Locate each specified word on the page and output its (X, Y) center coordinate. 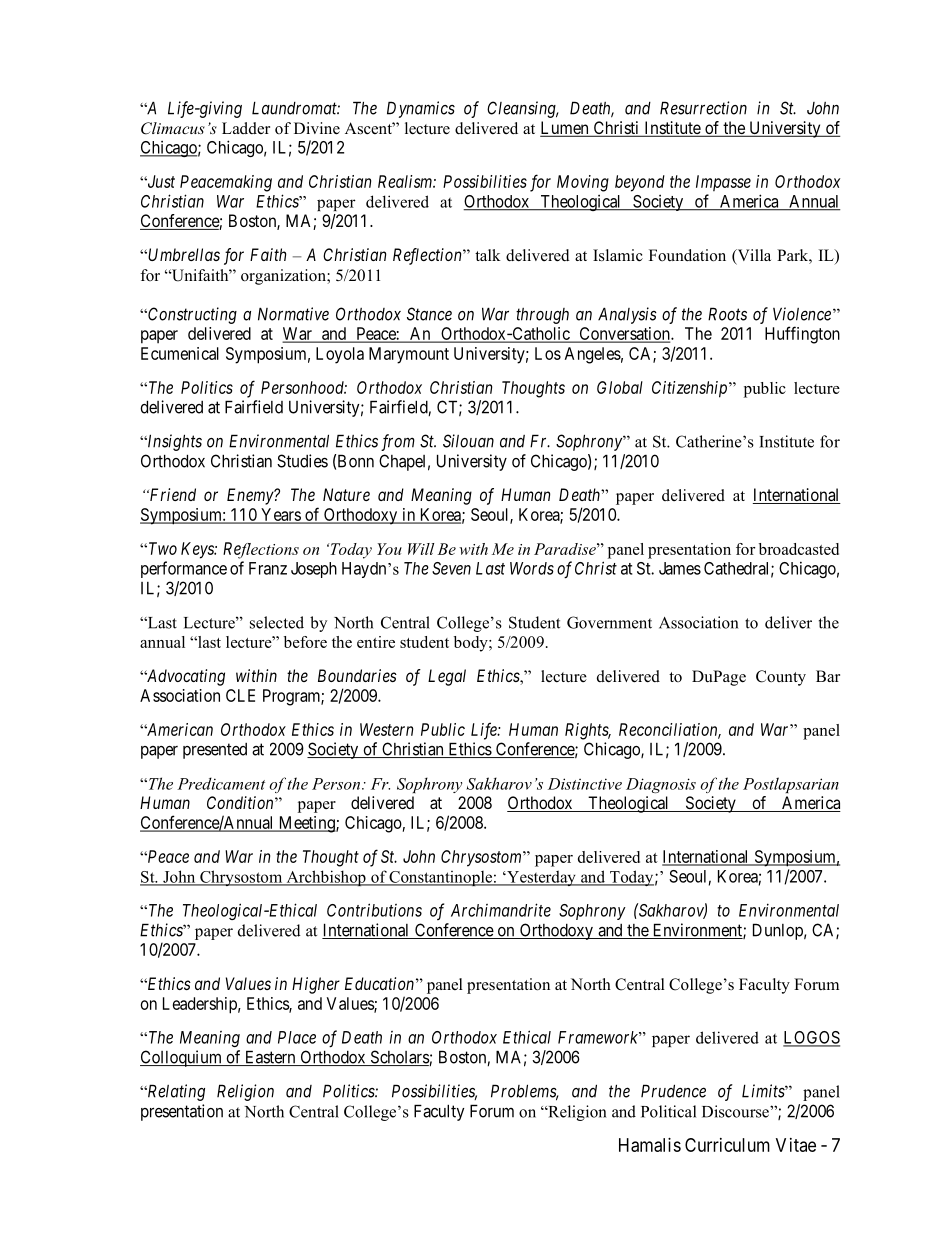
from (398, 442)
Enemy (251, 496)
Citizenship (691, 389)
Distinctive (585, 784)
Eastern (270, 1058)
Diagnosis (661, 785)
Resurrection (703, 108)
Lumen (565, 129)
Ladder (246, 128)
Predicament (221, 783)
